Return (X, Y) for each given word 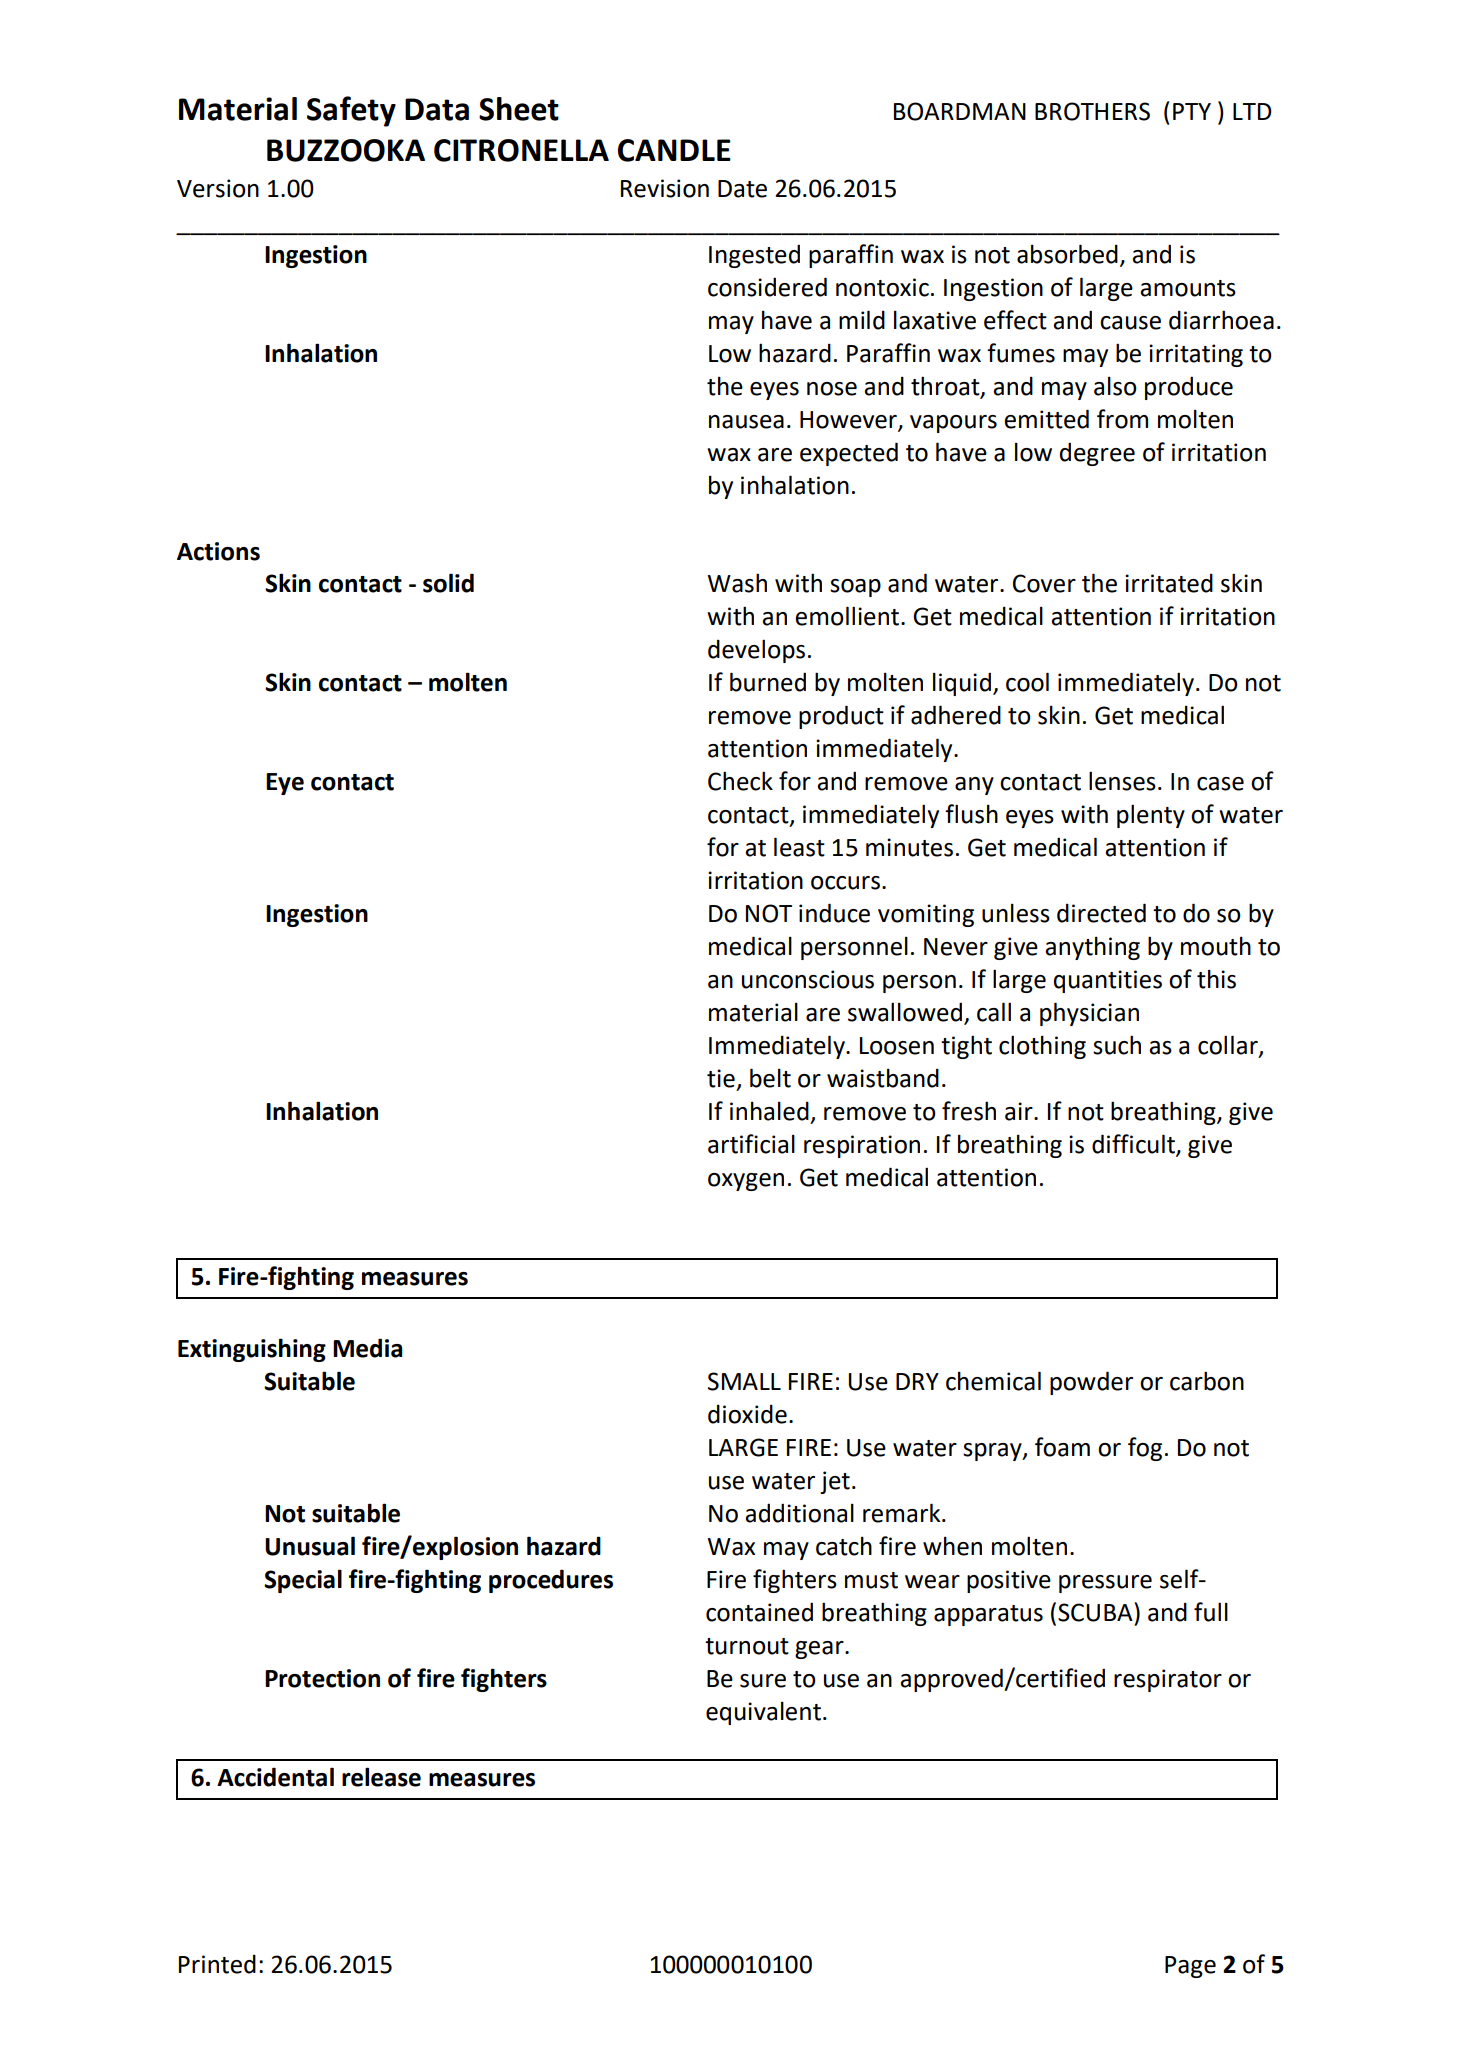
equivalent (763, 1713)
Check (740, 781)
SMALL (744, 1381)
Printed (217, 1964)
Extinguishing (252, 1350)
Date (742, 189)
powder (1091, 1383)
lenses (1122, 781)
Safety (351, 111)
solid (448, 583)
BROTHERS (1092, 111)
